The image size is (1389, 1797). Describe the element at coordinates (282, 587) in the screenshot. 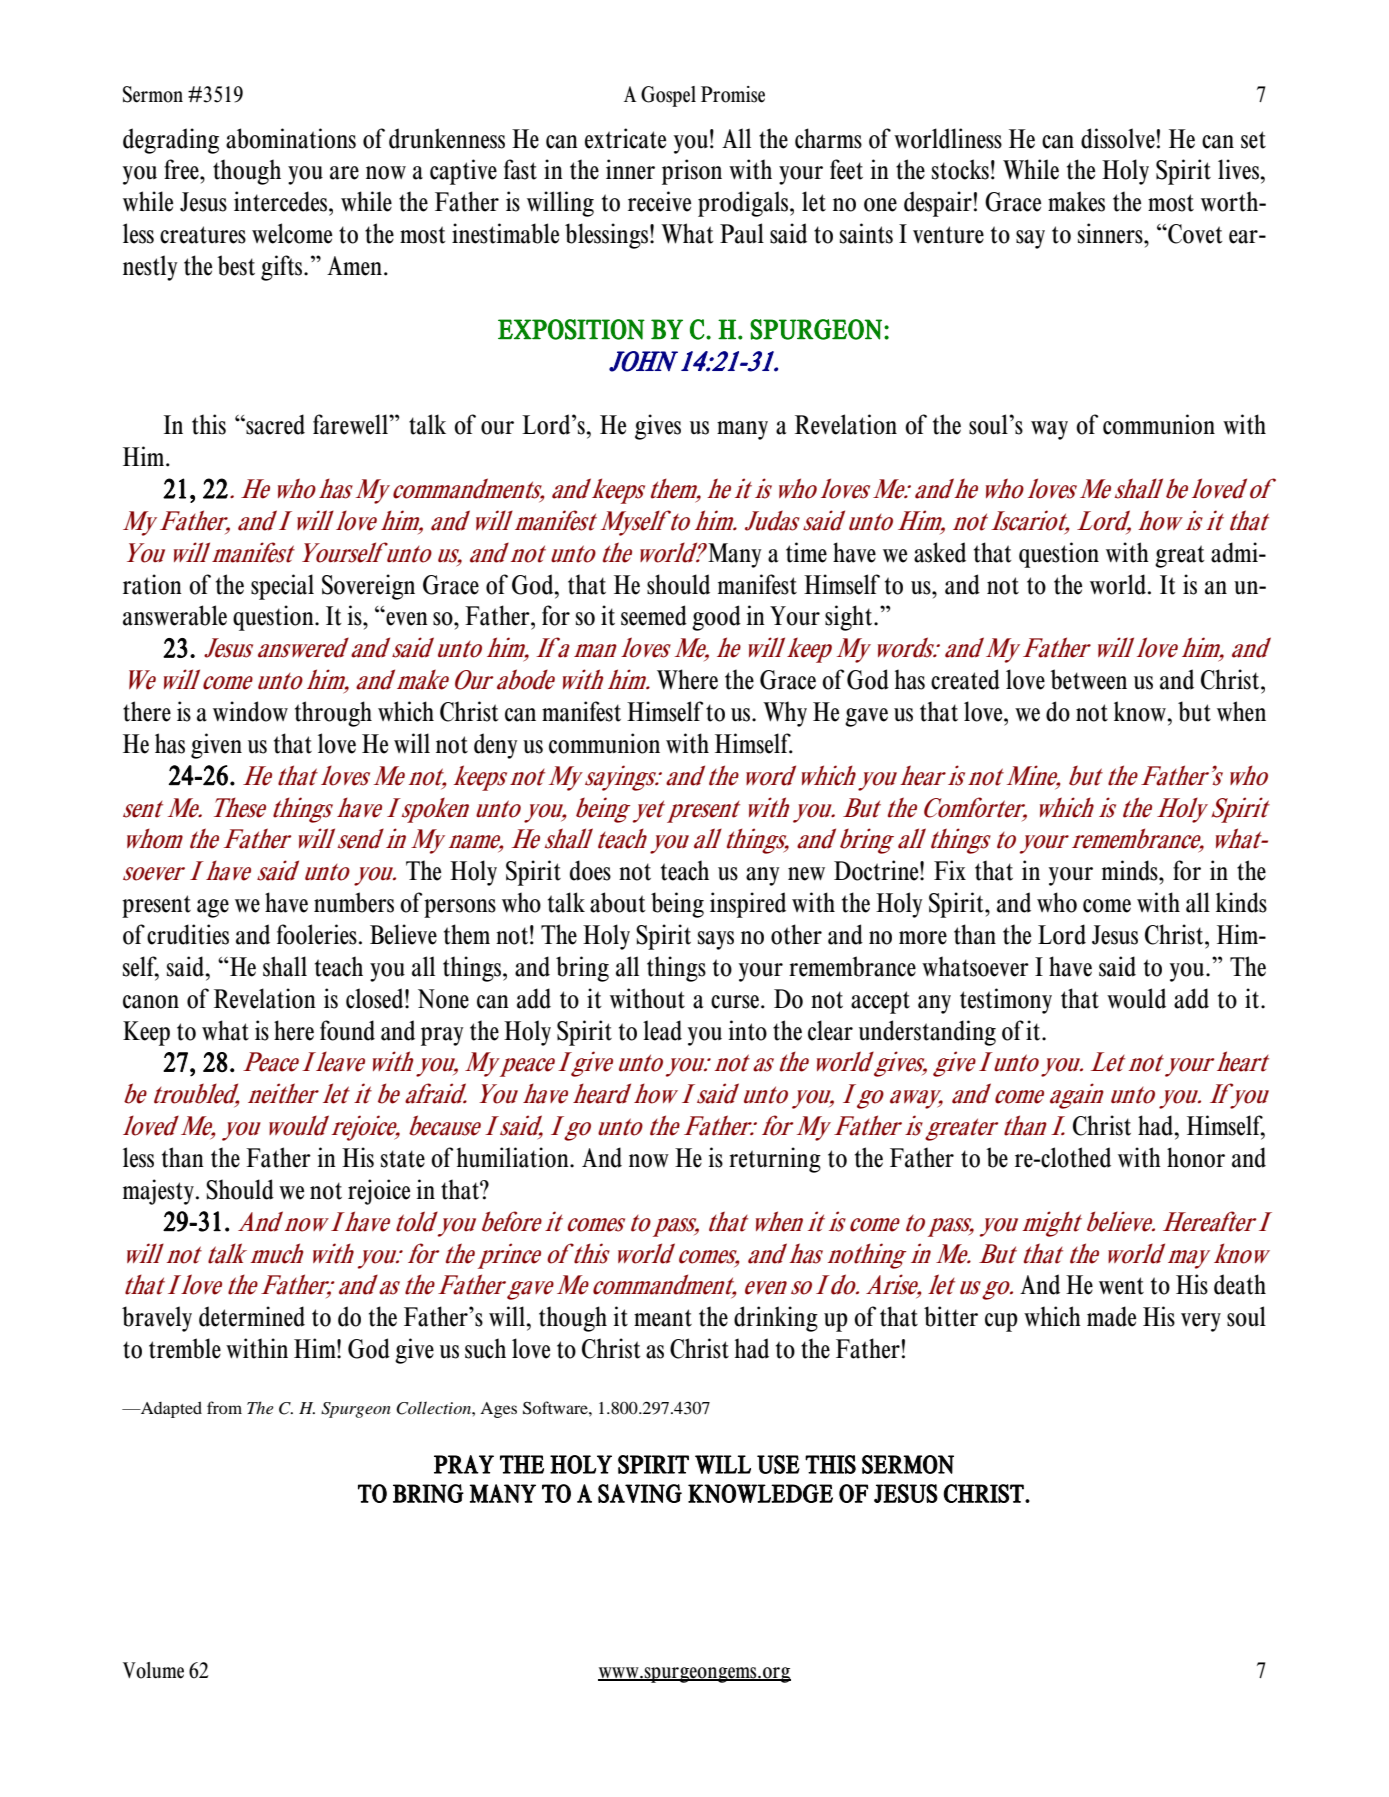

I see `special` at that location.
